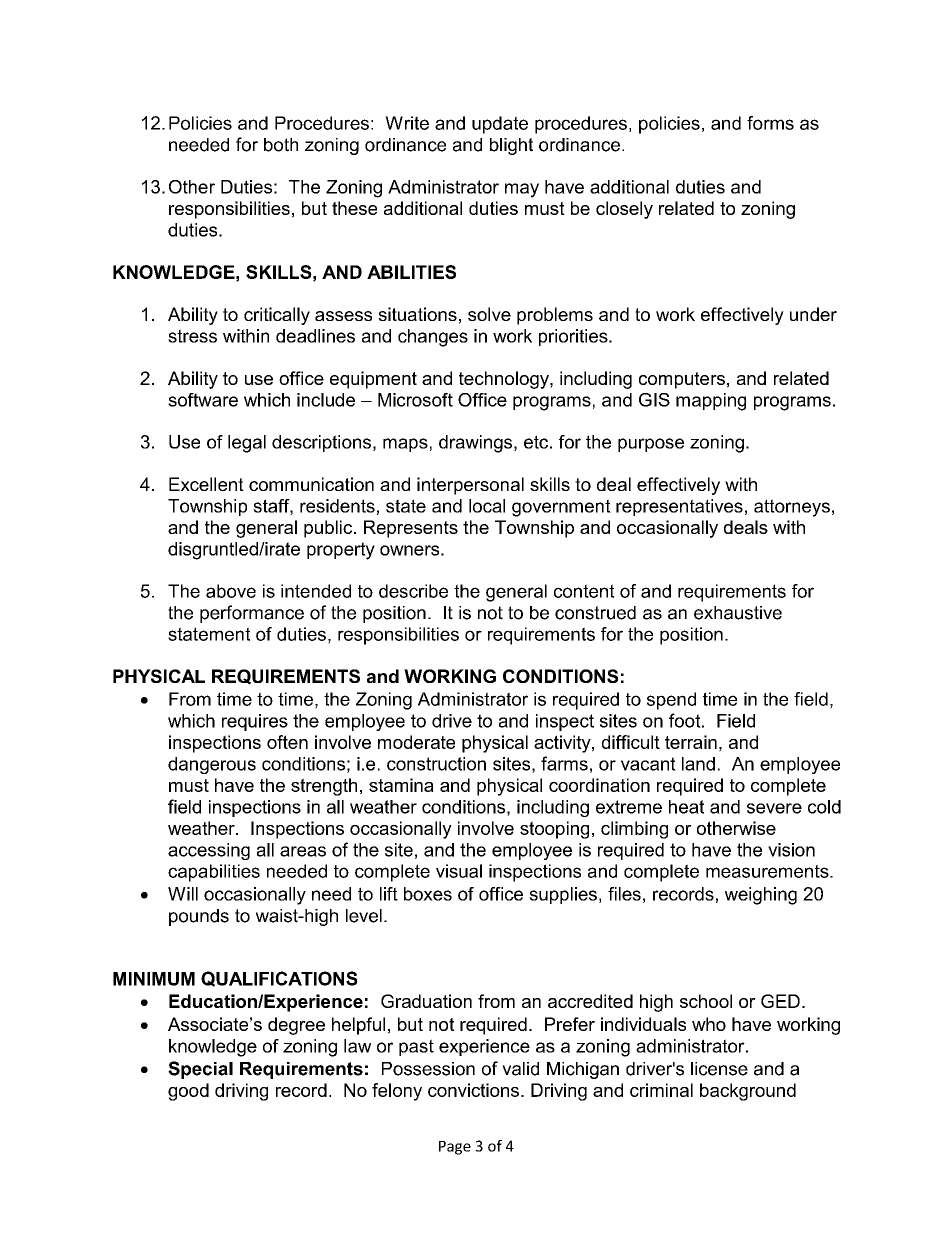 The height and width of the image is (1233, 952). I want to click on forms, so click(770, 123).
